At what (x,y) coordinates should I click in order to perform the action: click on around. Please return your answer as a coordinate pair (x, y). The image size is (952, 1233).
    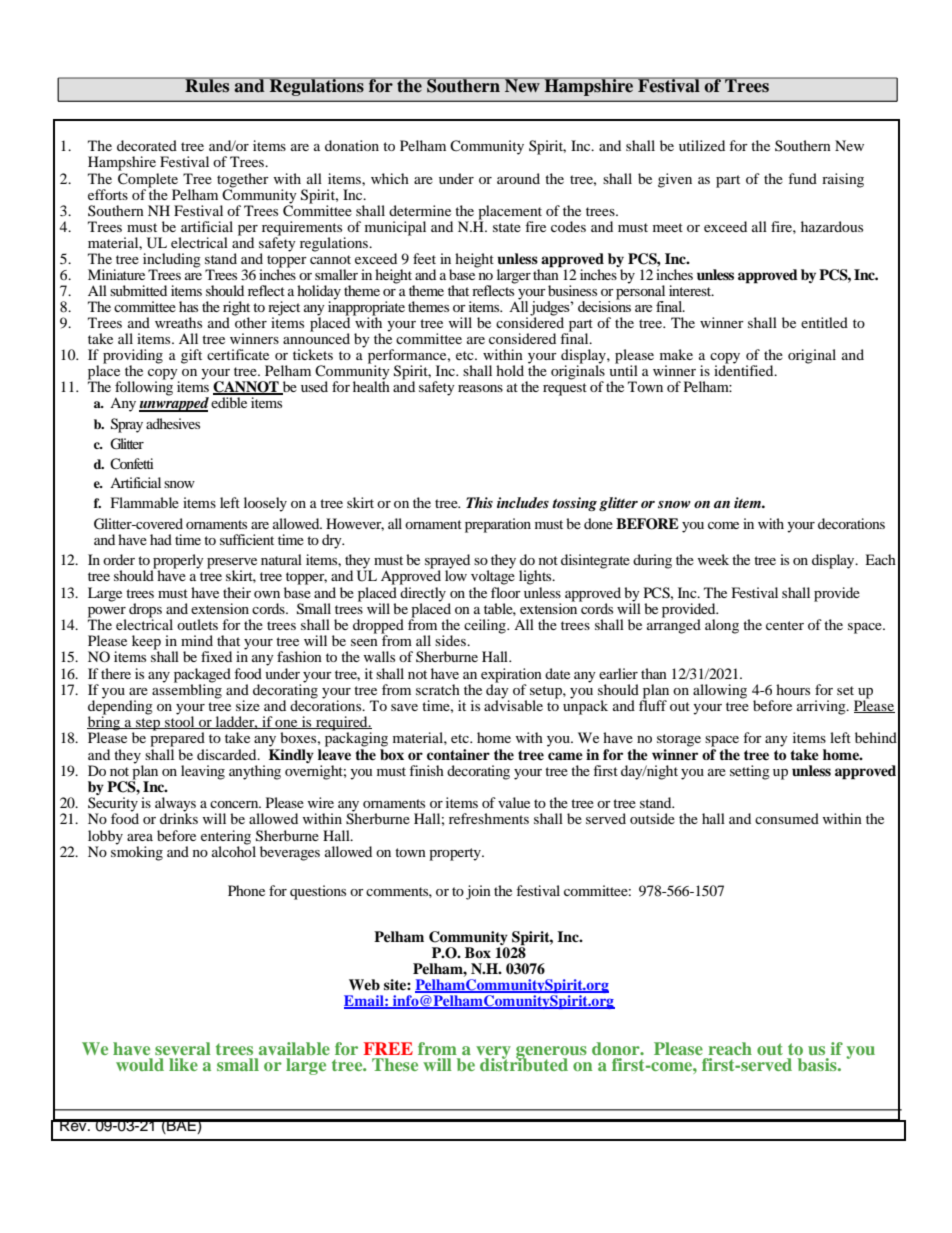
    Looking at the image, I should click on (518, 178).
